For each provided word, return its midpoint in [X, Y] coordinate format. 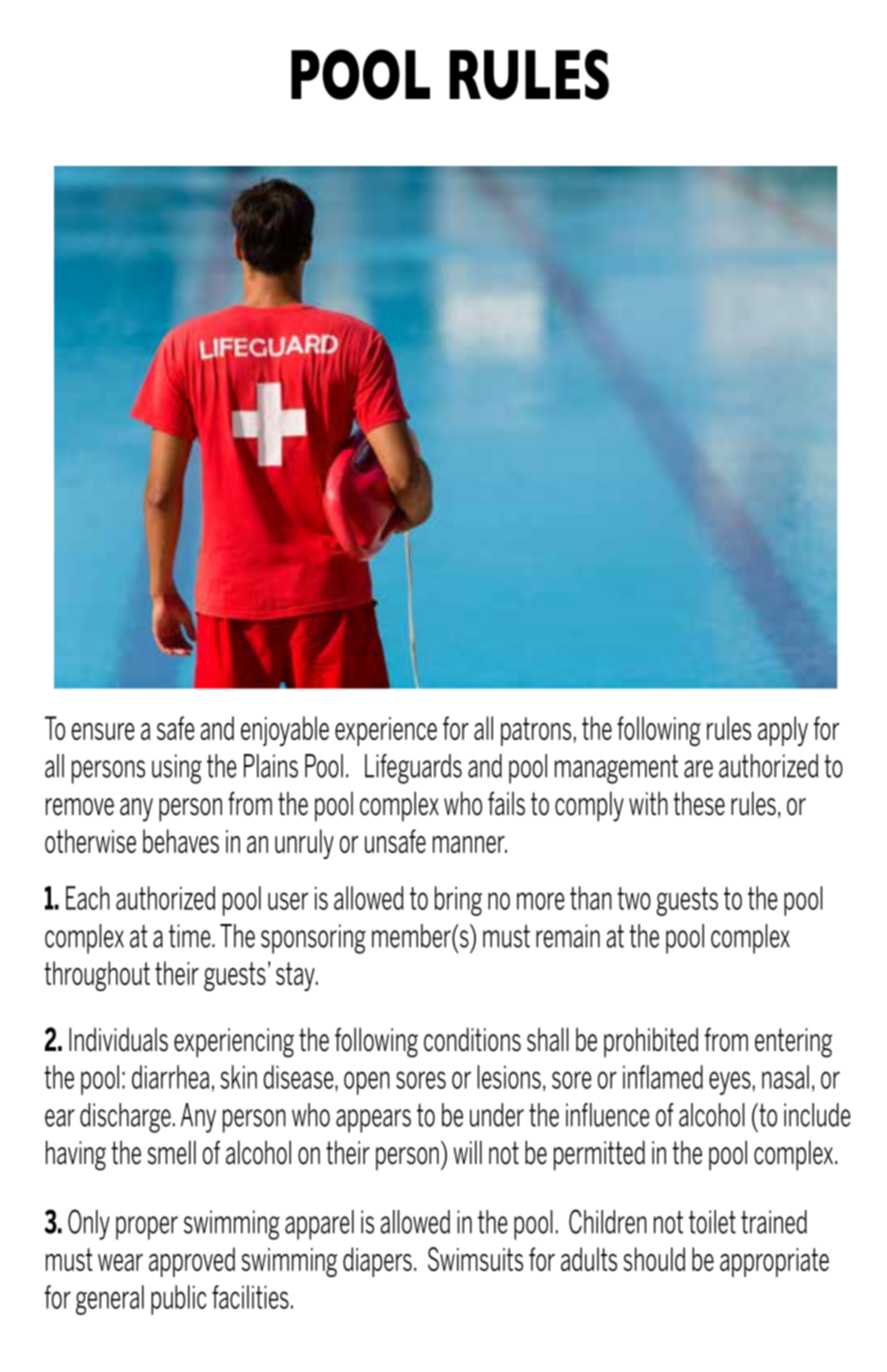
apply [783, 731]
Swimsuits [475, 1259]
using [177, 769]
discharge [125, 1118]
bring [458, 901]
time [191, 936]
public [178, 1300]
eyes [730, 1083]
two [634, 898]
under [497, 1115]
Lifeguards [413, 769]
